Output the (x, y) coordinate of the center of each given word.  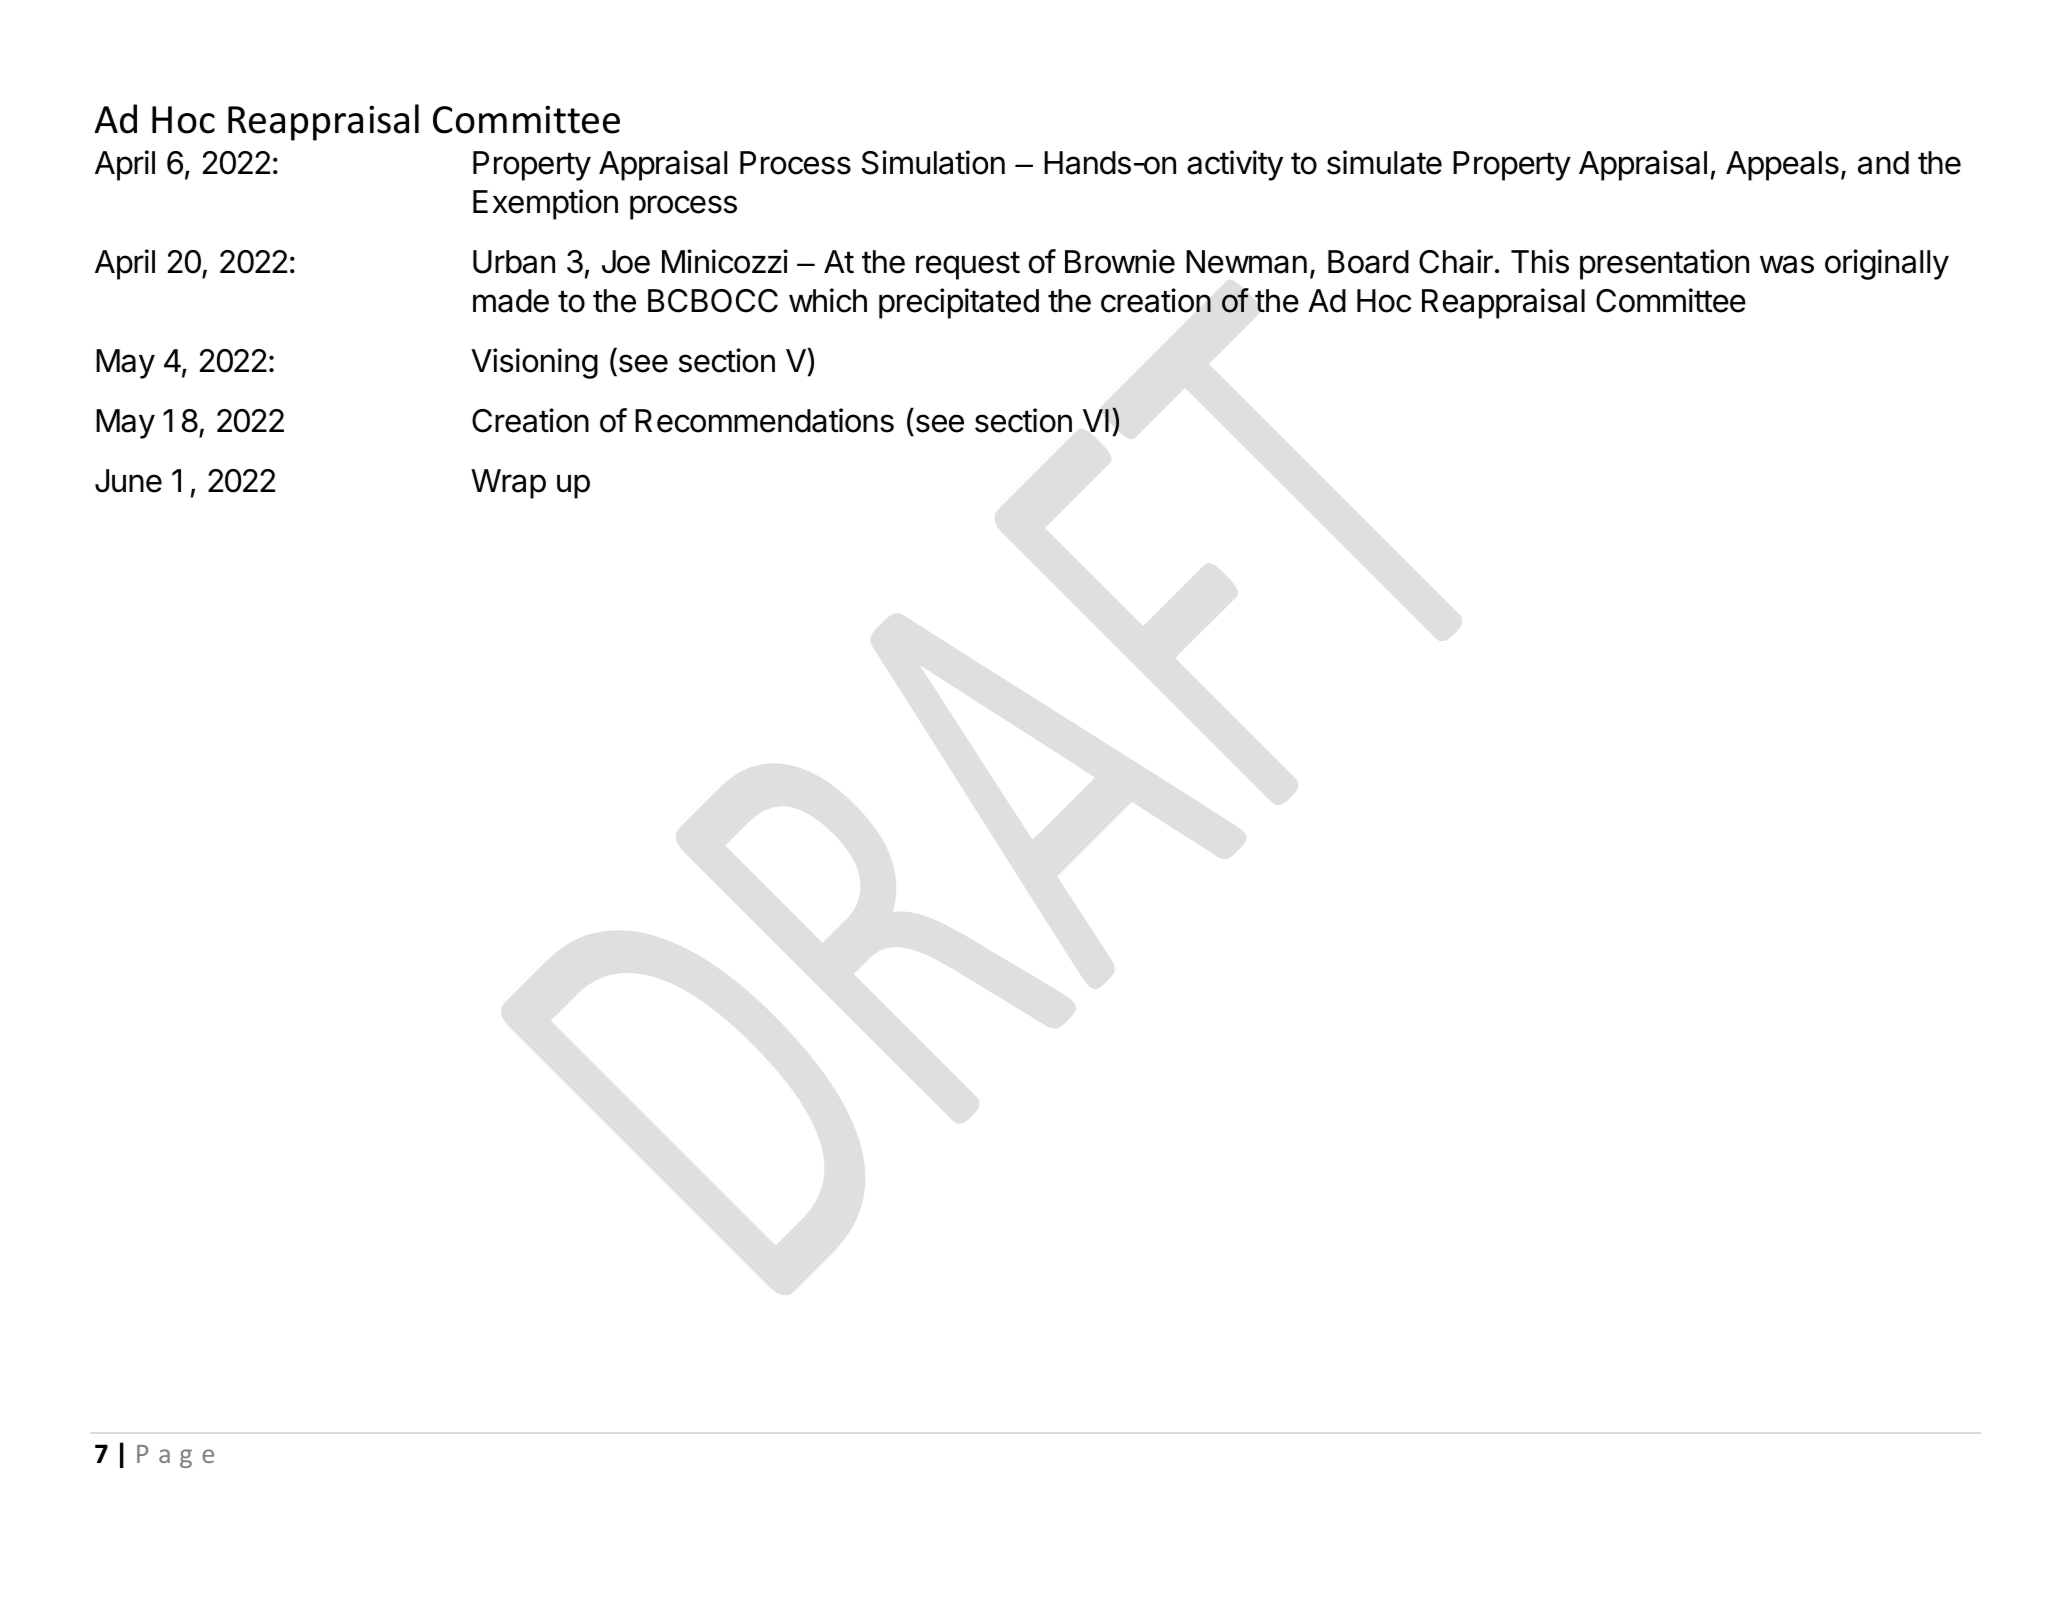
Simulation (933, 162)
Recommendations (764, 420)
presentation (1664, 264)
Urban (514, 262)
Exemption (545, 204)
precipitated (959, 303)
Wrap (508, 484)
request (968, 265)
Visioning (534, 363)
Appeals (1782, 166)
